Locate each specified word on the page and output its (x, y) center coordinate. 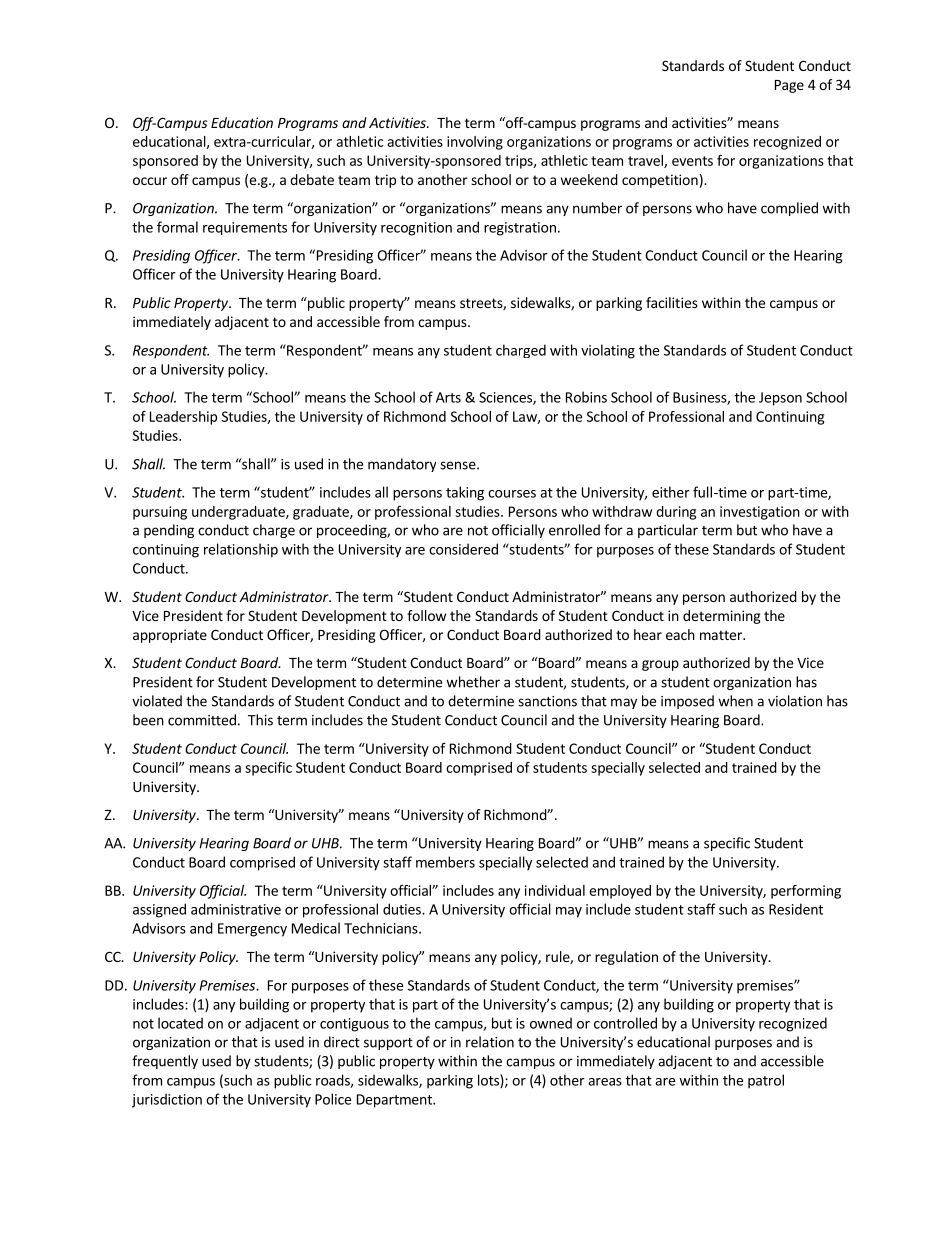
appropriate (170, 636)
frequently (165, 1062)
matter (722, 635)
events (692, 161)
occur (150, 181)
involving (475, 143)
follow (426, 615)
